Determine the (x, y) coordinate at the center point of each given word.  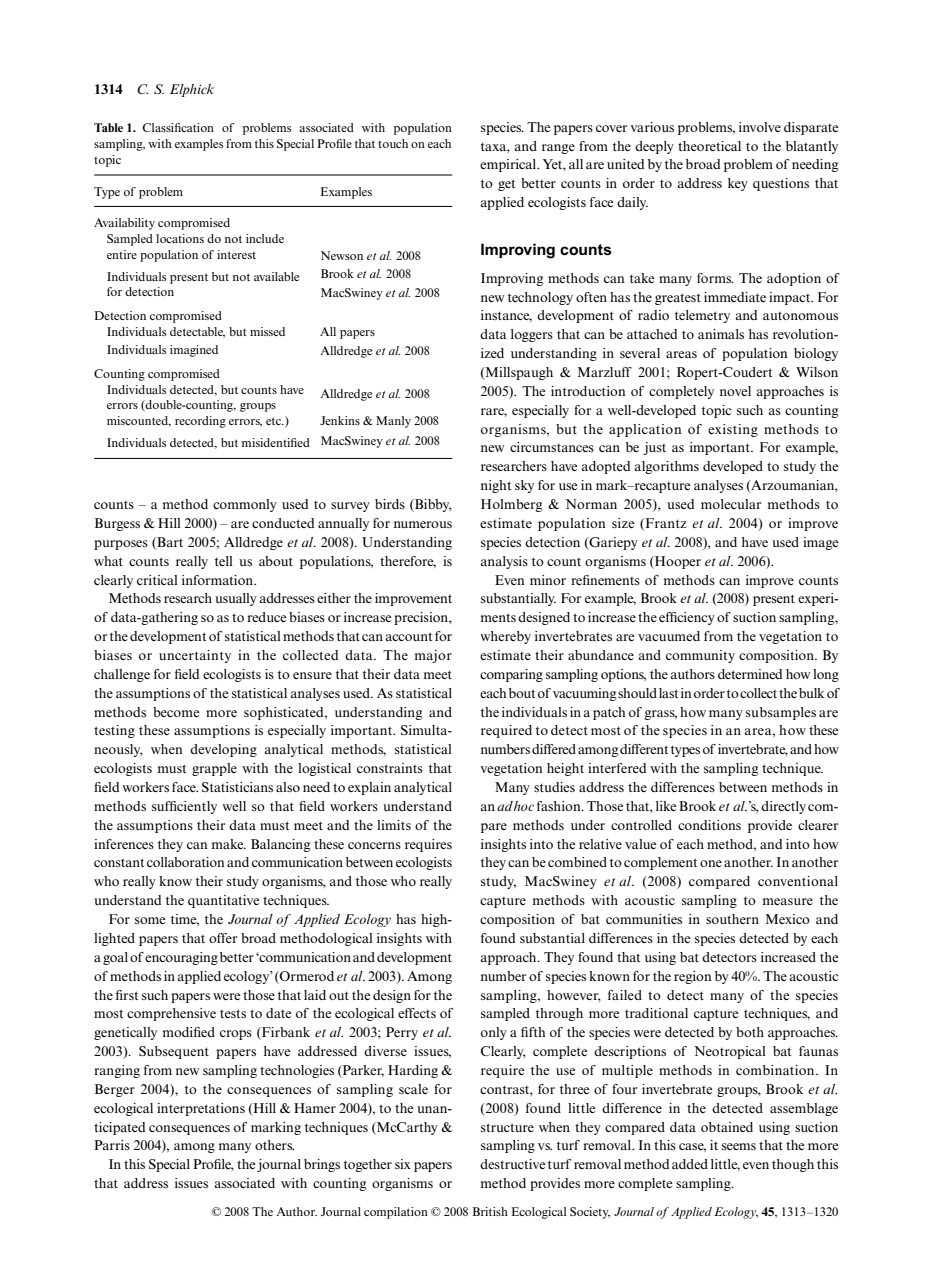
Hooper (677, 562)
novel (735, 391)
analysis (504, 562)
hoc (524, 806)
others (274, 1145)
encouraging (181, 958)
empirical (509, 165)
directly (783, 807)
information (219, 580)
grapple (214, 769)
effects (417, 1013)
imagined (194, 351)
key (738, 184)
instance (506, 316)
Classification (178, 127)
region (692, 977)
